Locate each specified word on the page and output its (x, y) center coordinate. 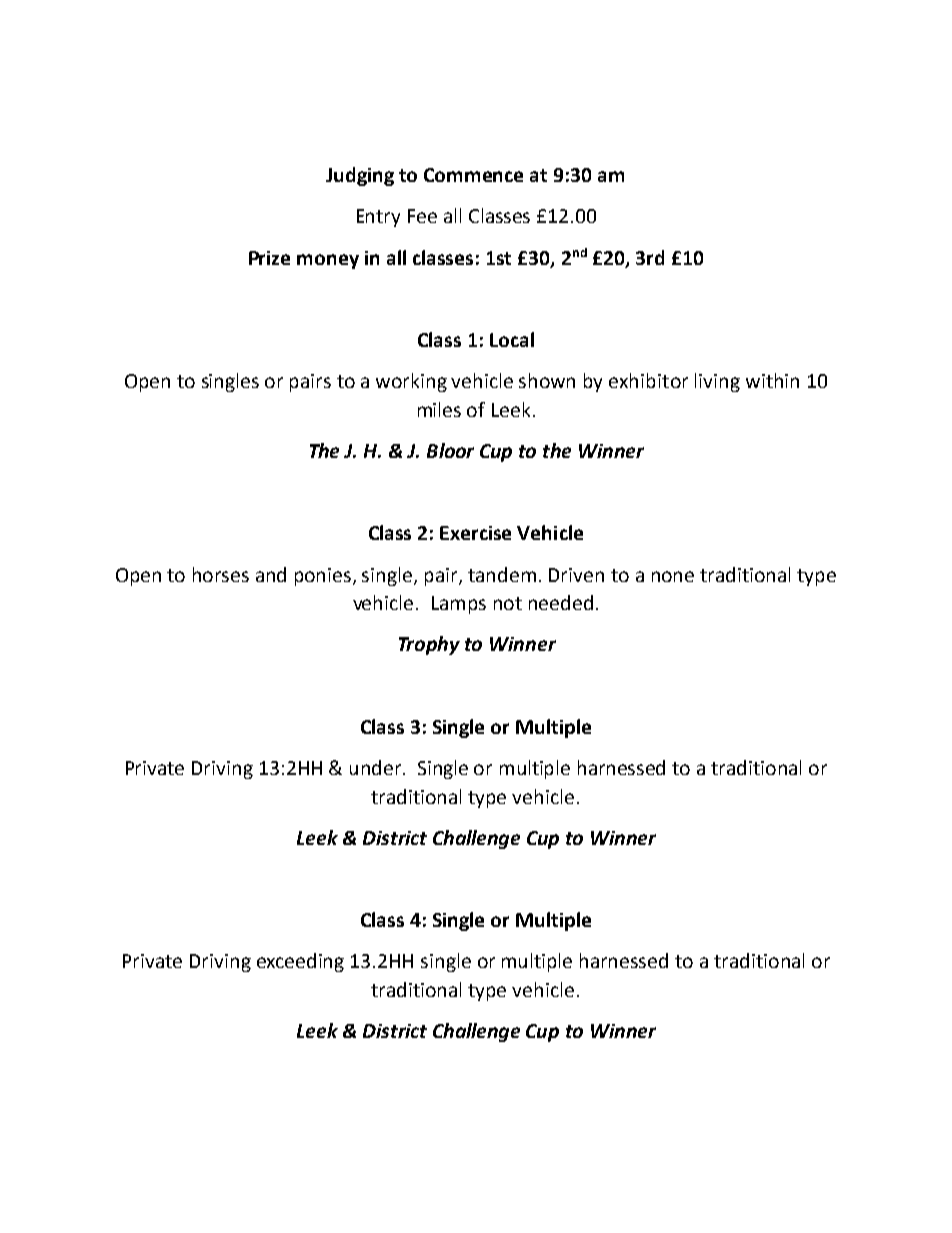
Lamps (459, 605)
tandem (502, 574)
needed (561, 602)
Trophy (429, 645)
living (717, 382)
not (508, 603)
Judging (360, 176)
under (377, 767)
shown (547, 380)
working (411, 382)
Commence (473, 175)
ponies (324, 577)
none (673, 576)
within (772, 380)
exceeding (300, 962)
